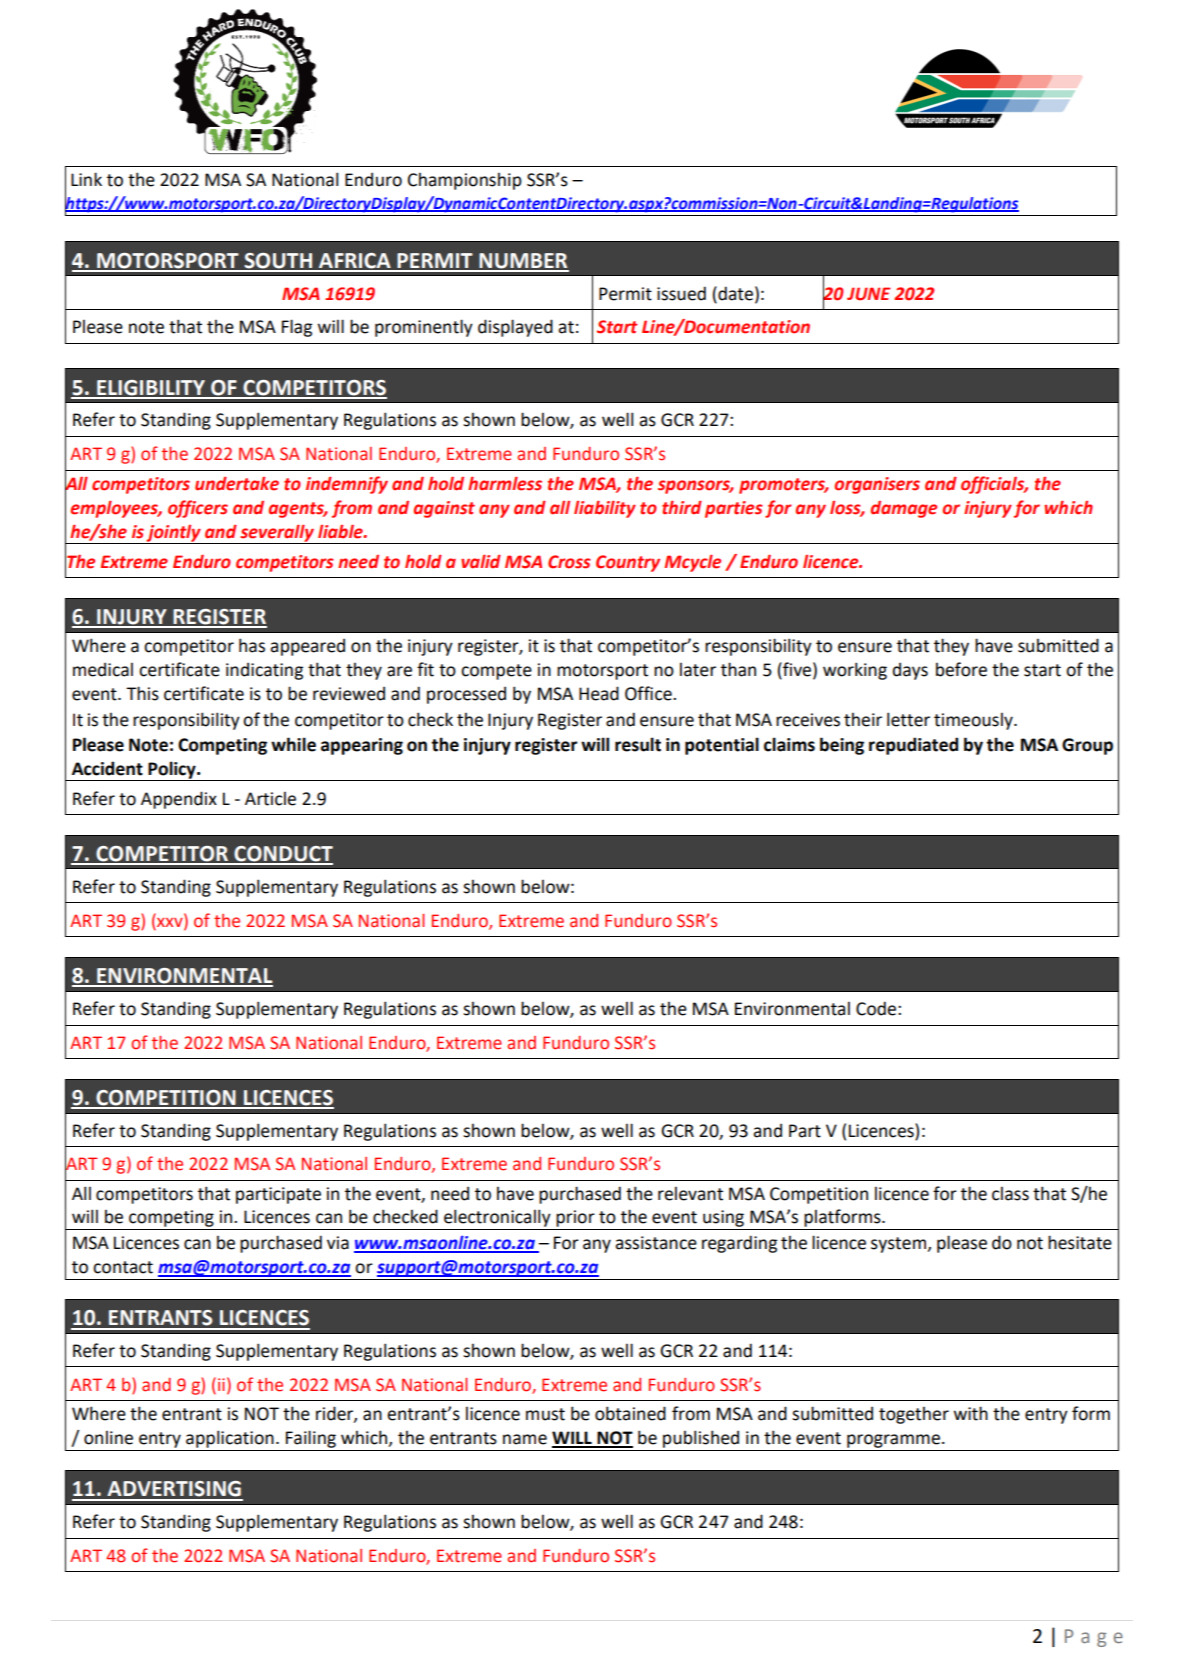 This image has width=1179, height=1668. I want to click on Appendix, so click(179, 800).
